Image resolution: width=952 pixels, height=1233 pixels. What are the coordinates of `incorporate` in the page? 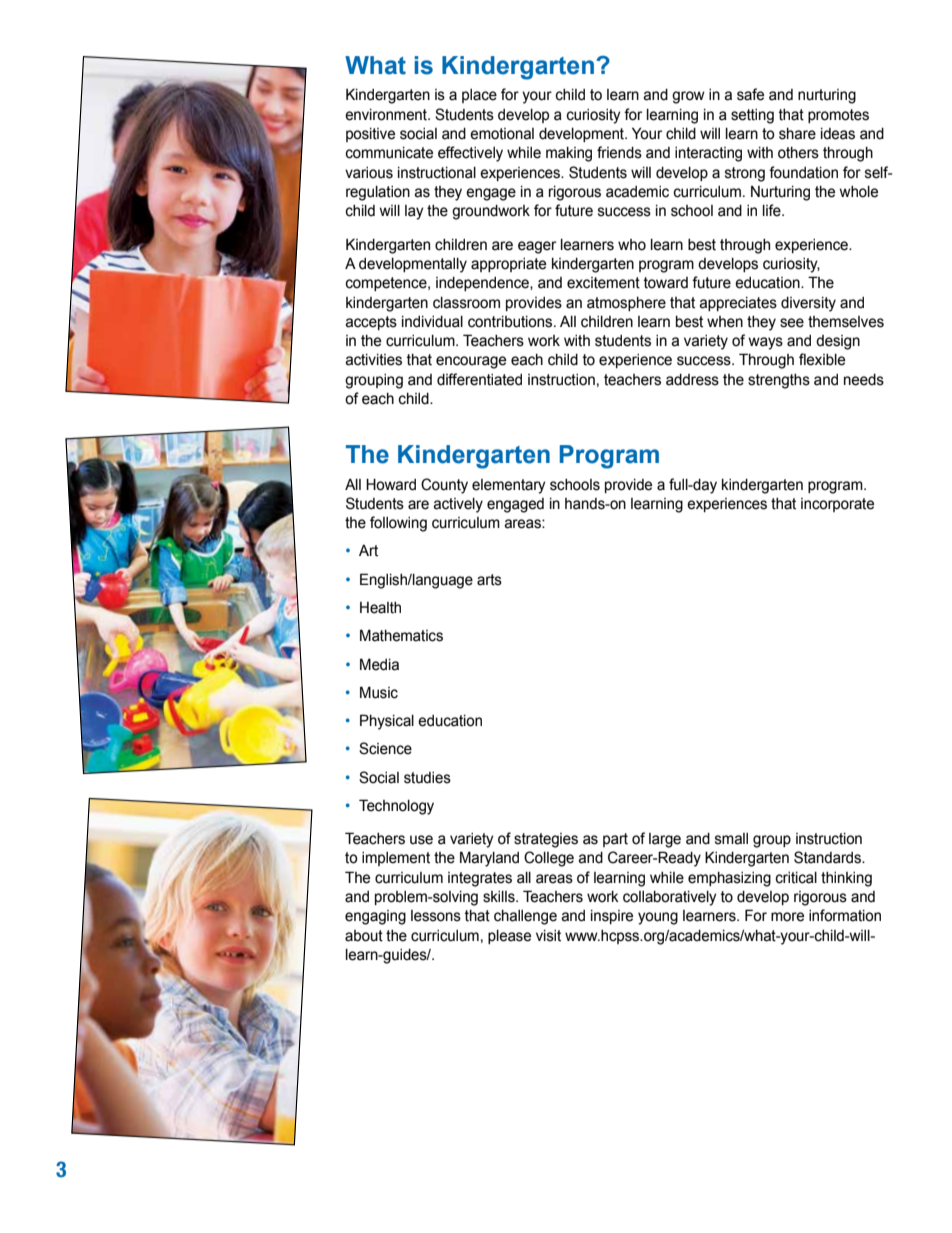 It's located at (837, 505).
